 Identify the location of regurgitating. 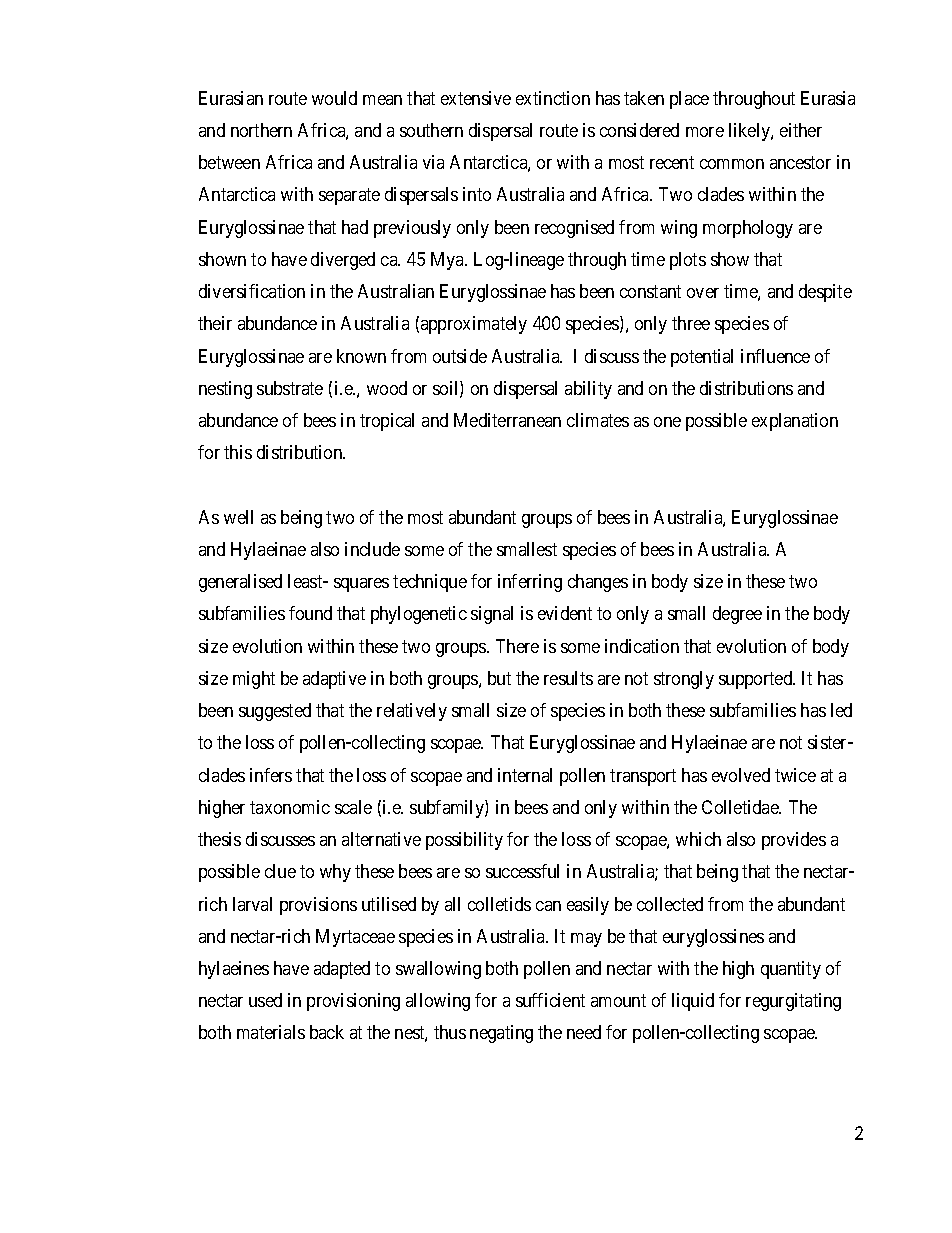
(793, 1002).
